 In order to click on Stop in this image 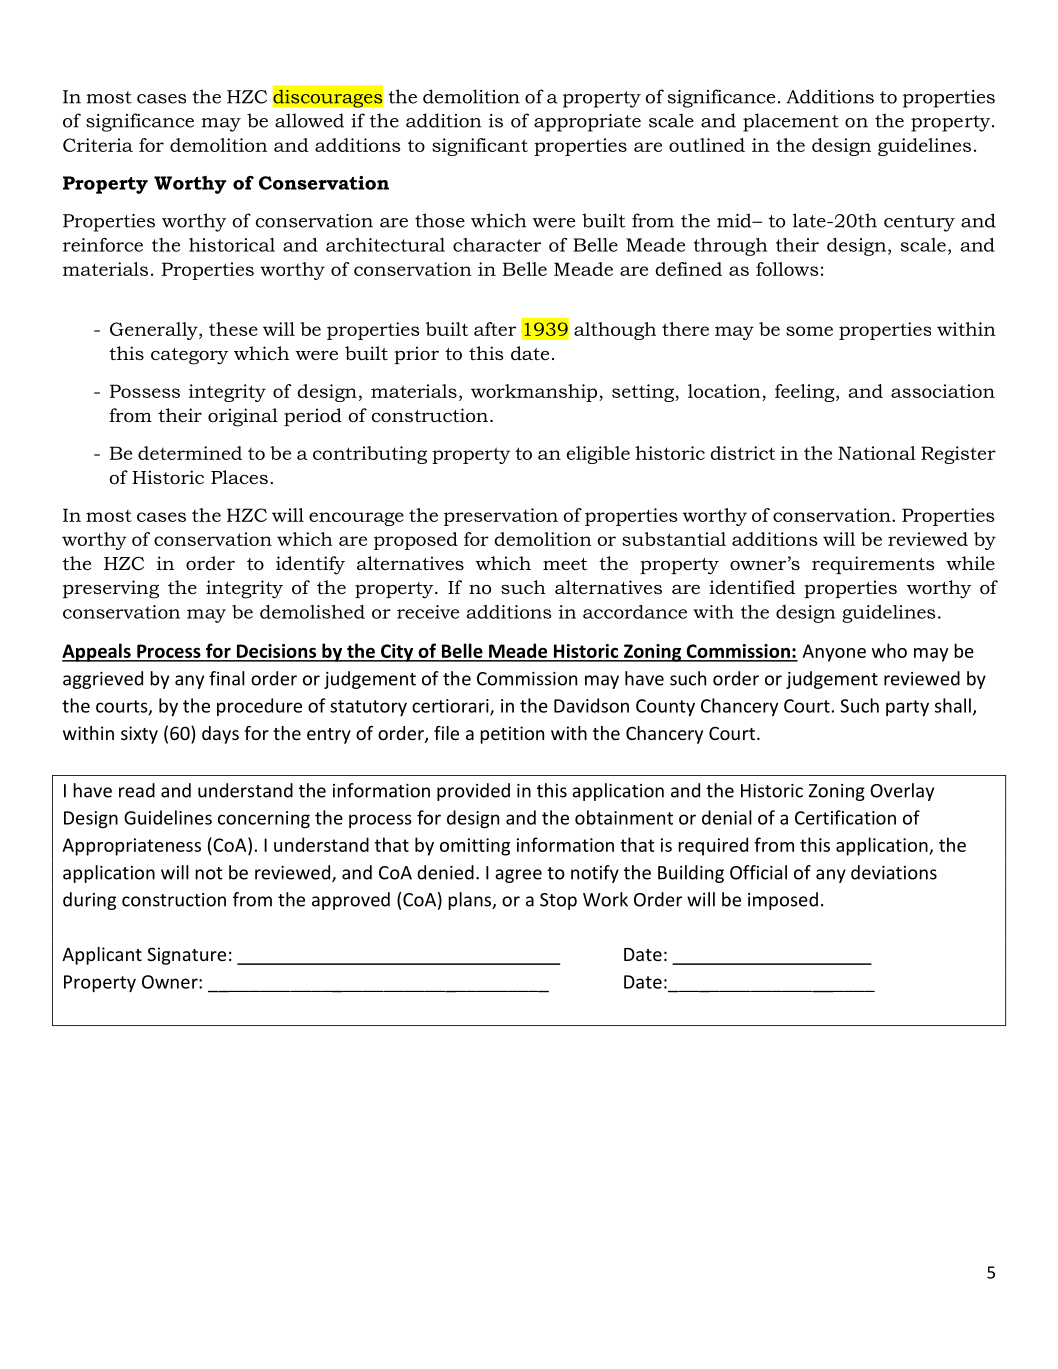, I will do `click(558, 901)`.
